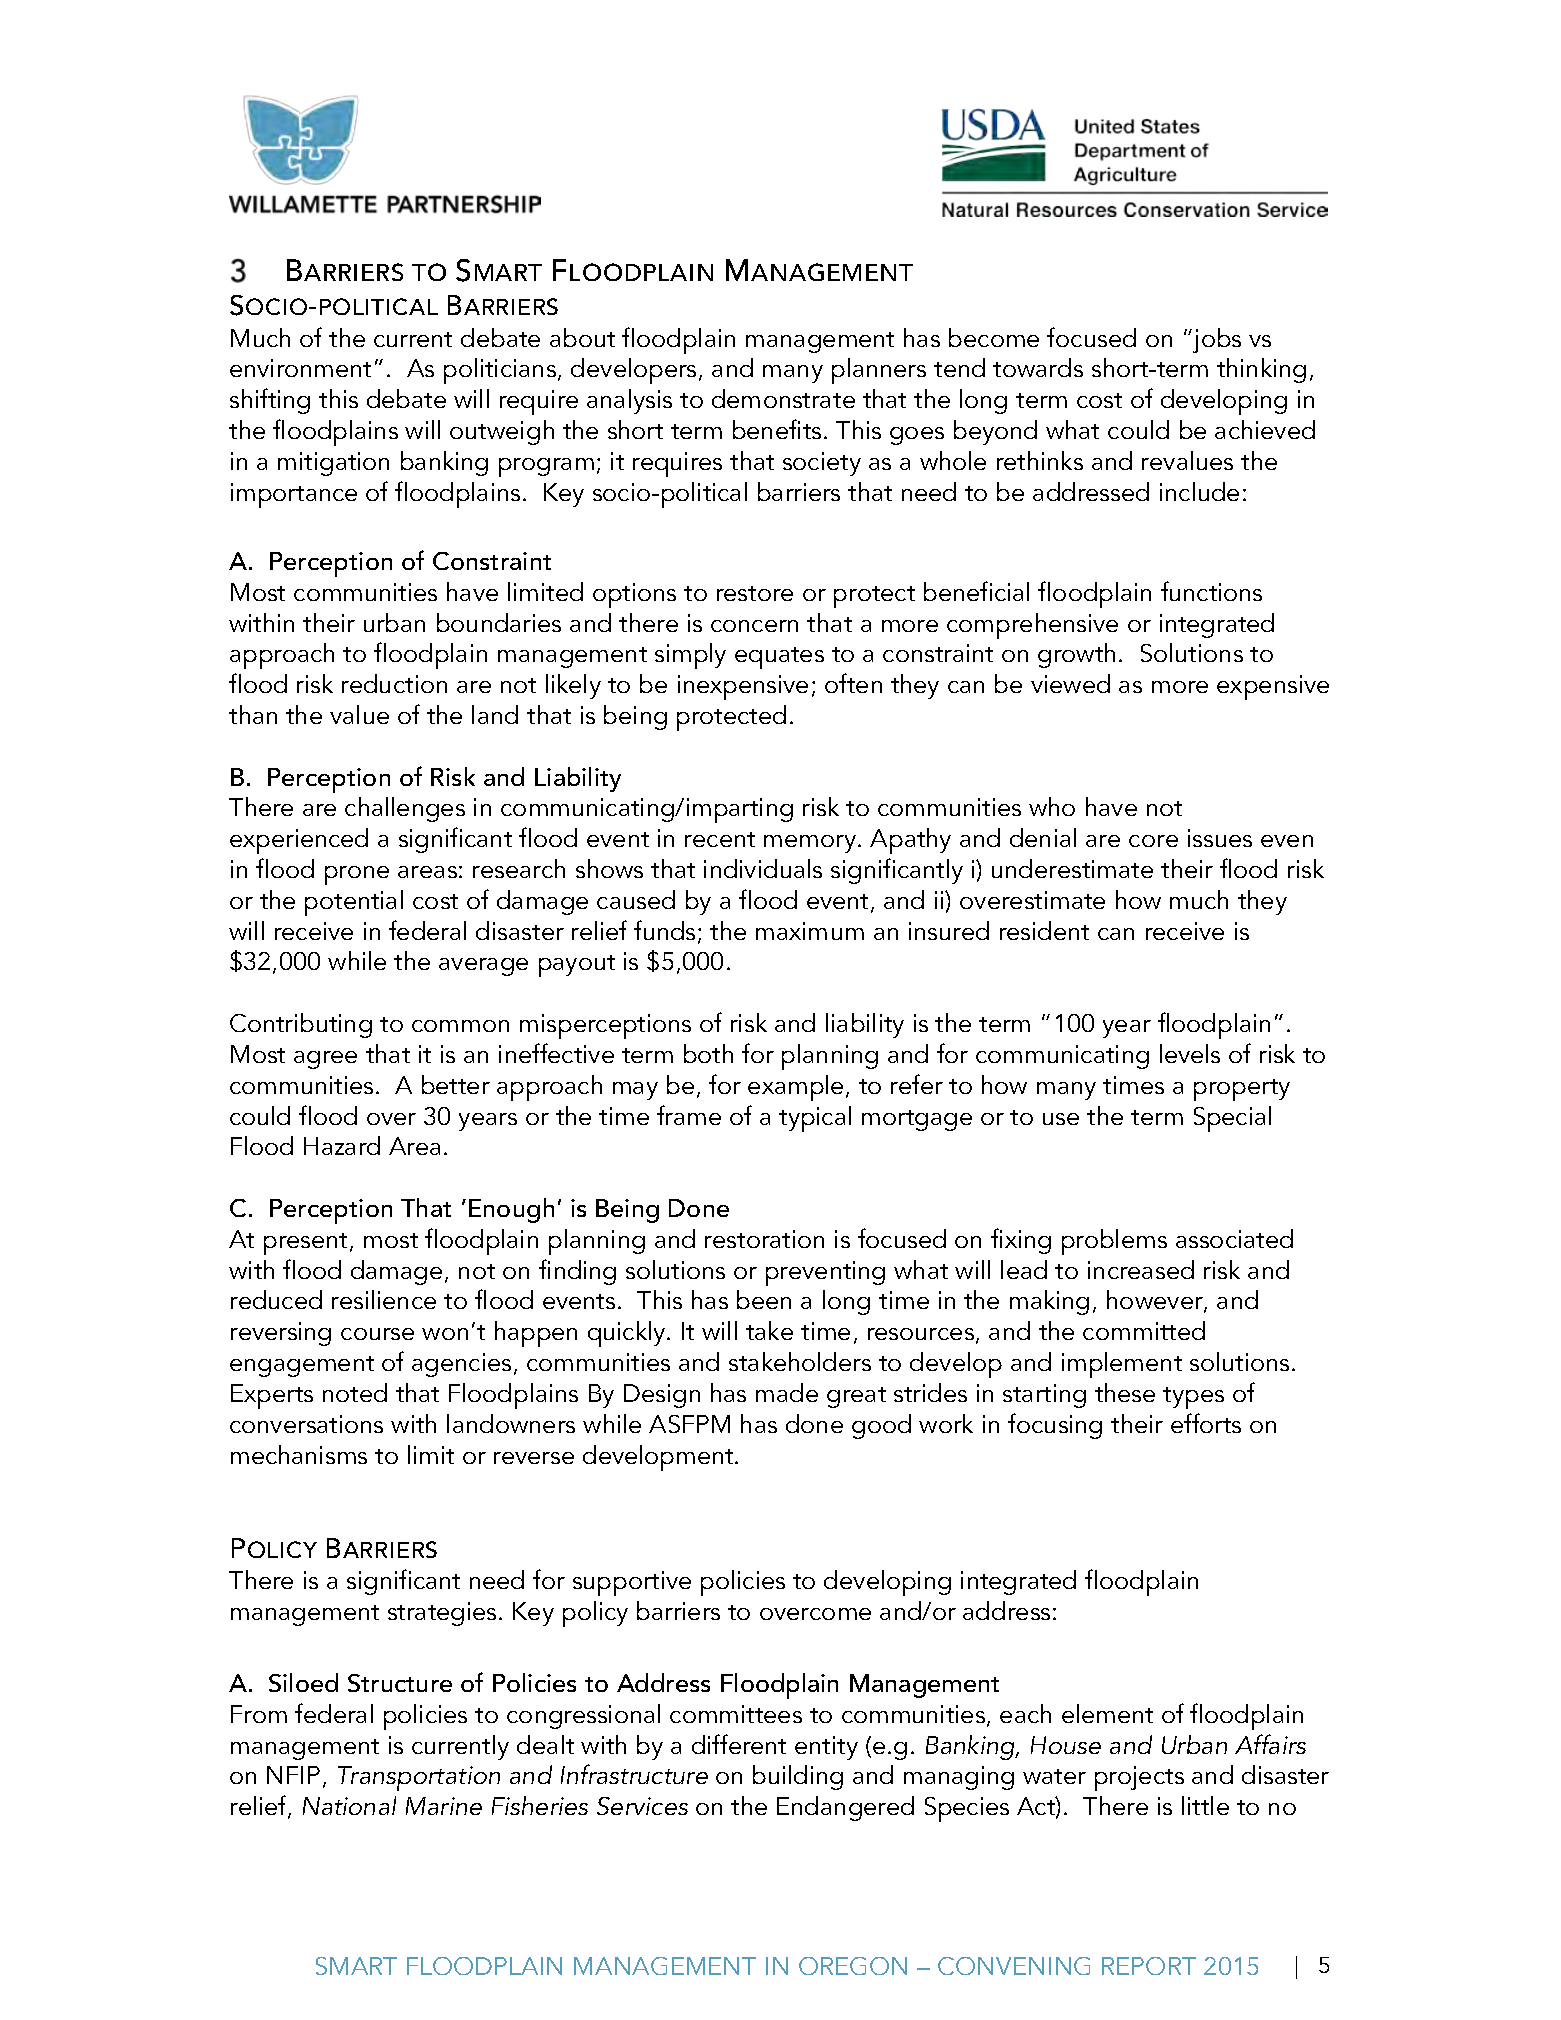 This screenshot has height=2020, width=1561. Describe the element at coordinates (853, 1966) in the screenshot. I see `OREGON` at that location.
